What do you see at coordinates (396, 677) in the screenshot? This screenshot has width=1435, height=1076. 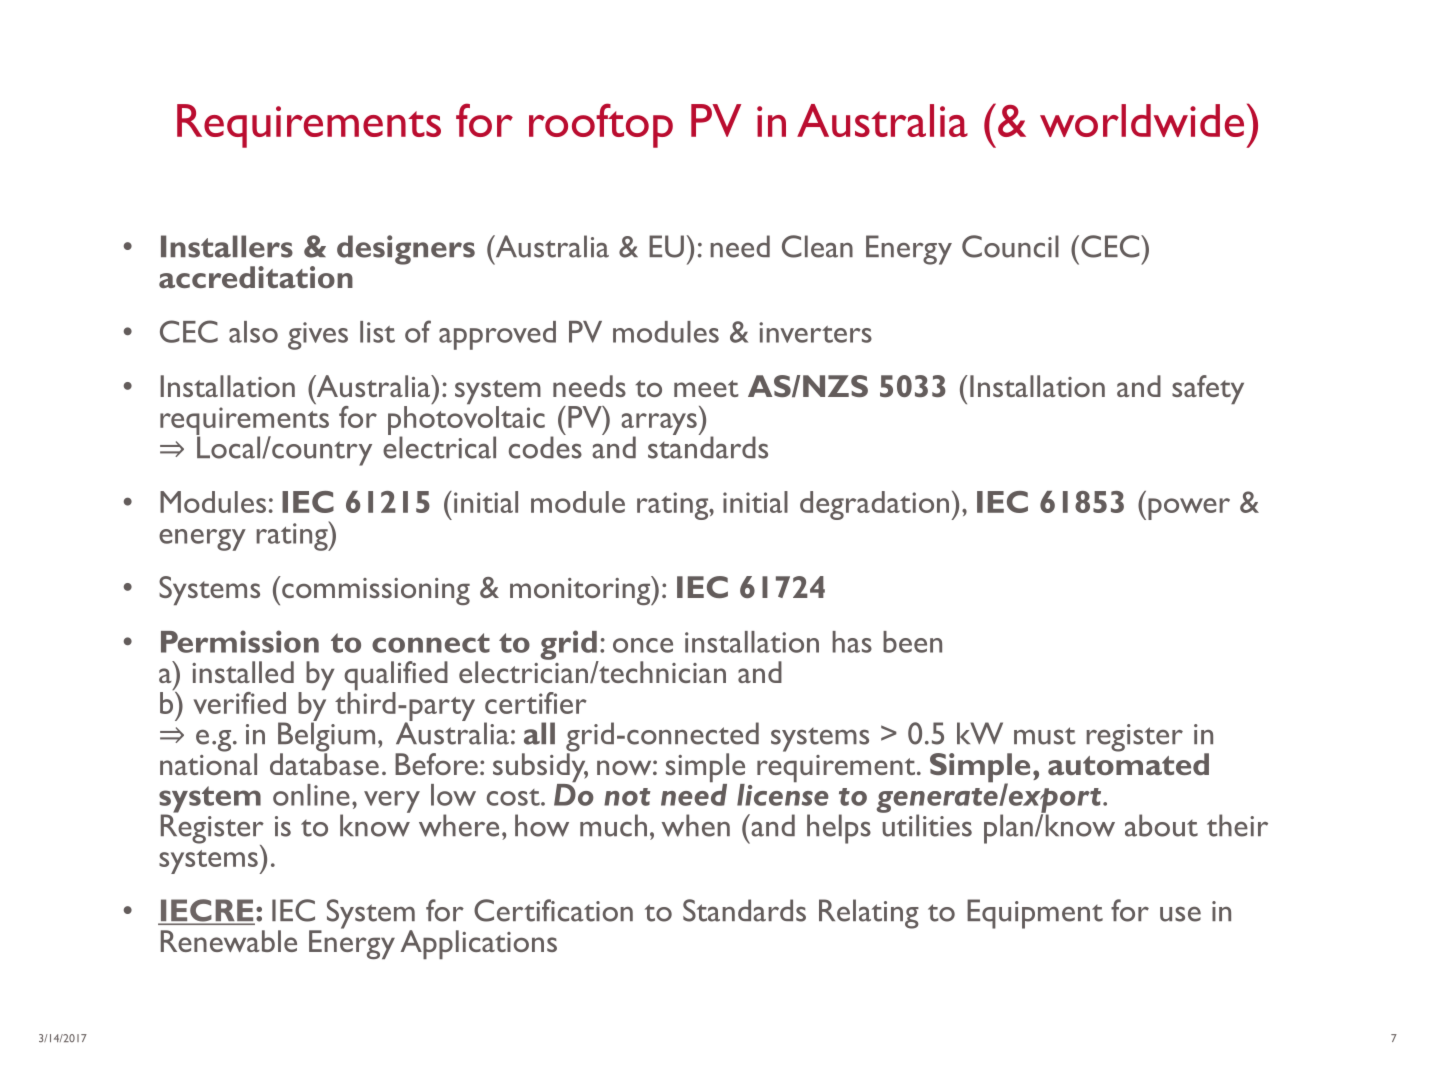 I see `qualified` at bounding box center [396, 677].
